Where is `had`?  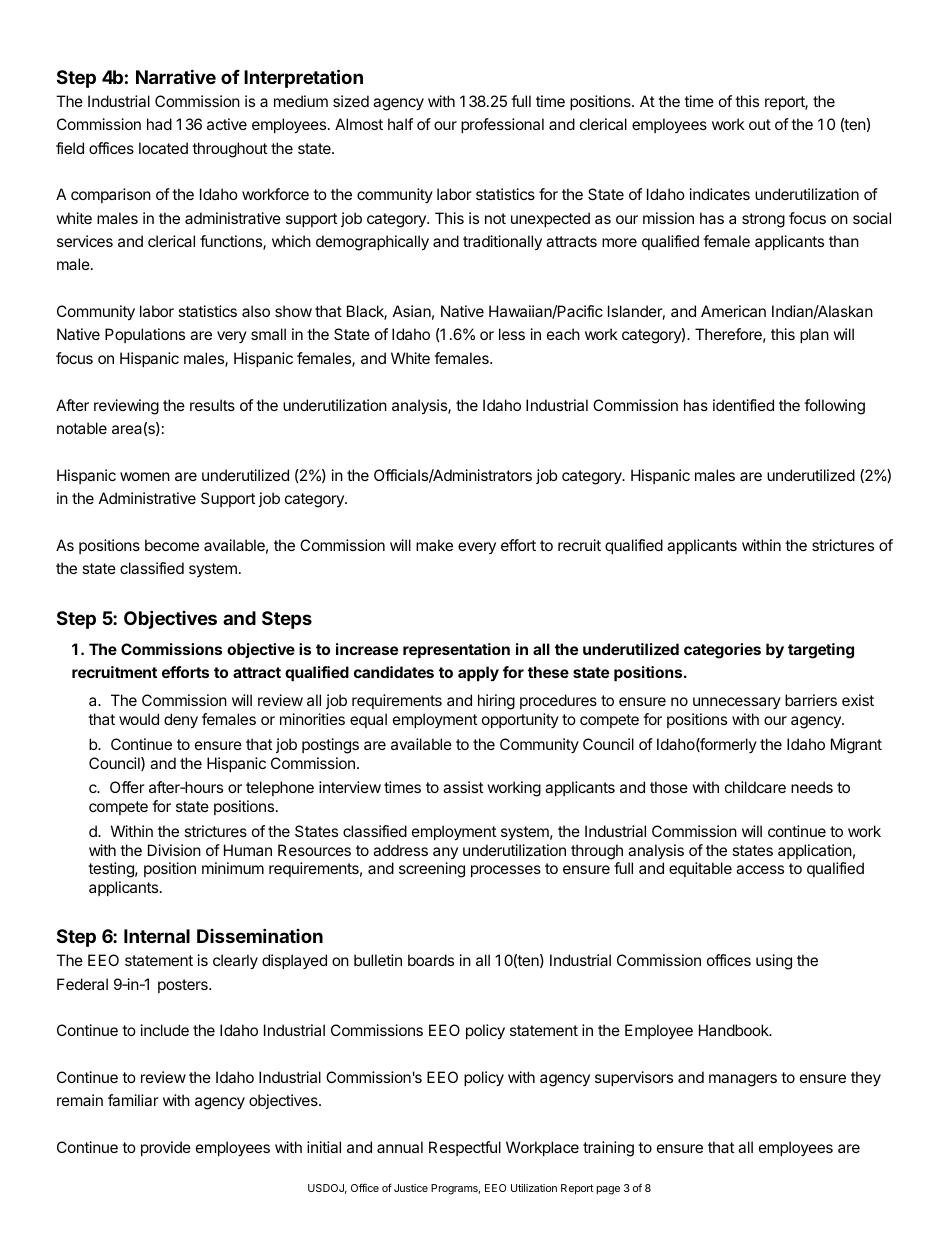
had is located at coordinates (159, 124).
